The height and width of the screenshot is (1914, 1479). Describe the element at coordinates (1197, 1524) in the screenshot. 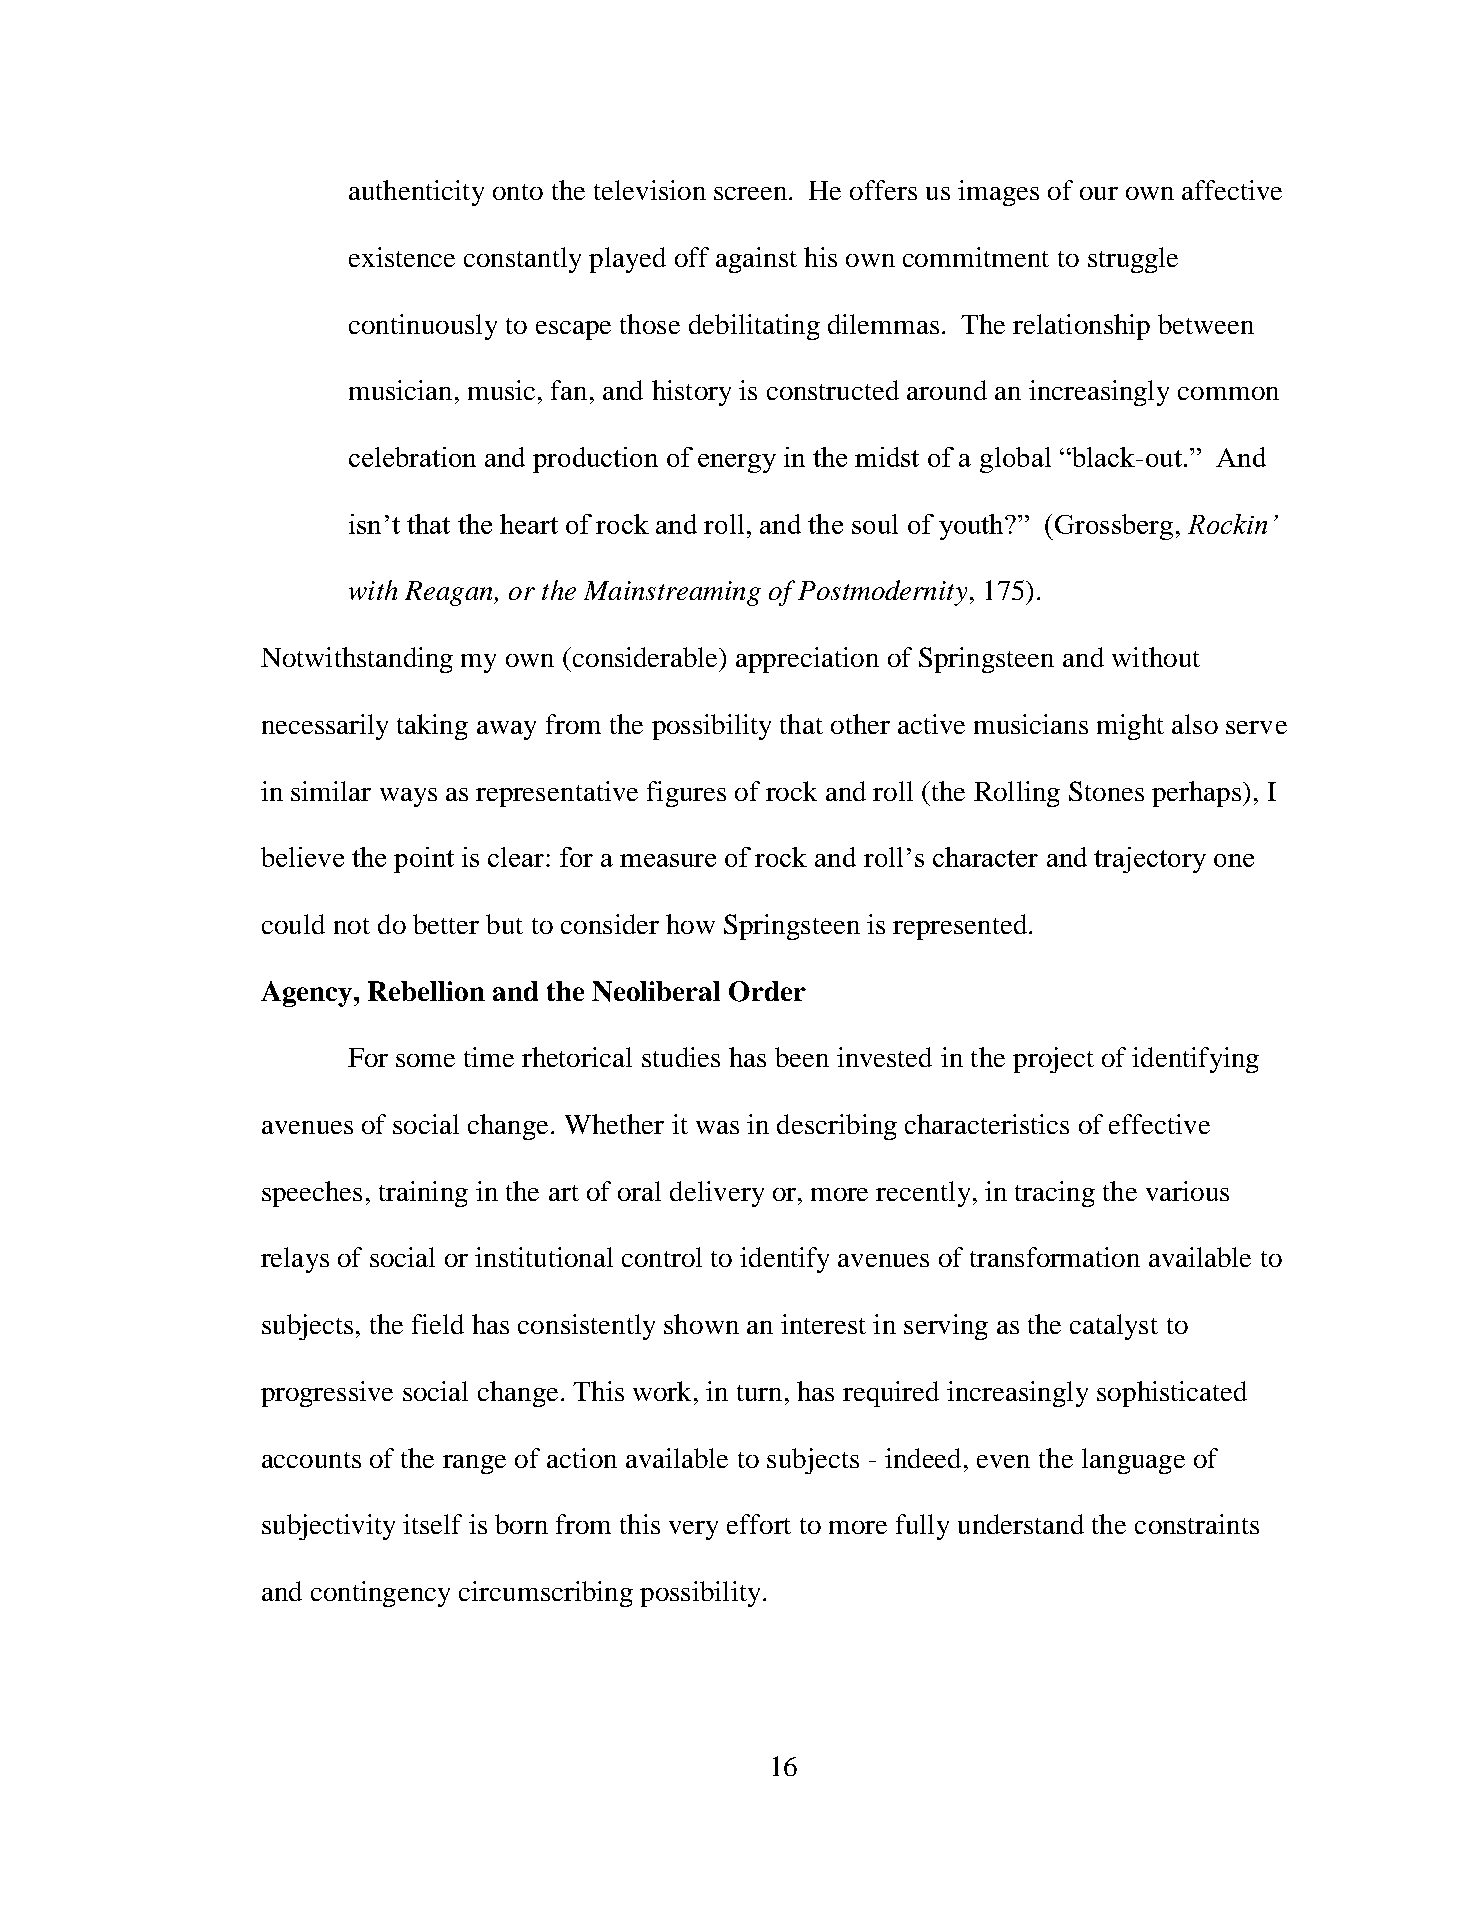

I see `constraints` at that location.
